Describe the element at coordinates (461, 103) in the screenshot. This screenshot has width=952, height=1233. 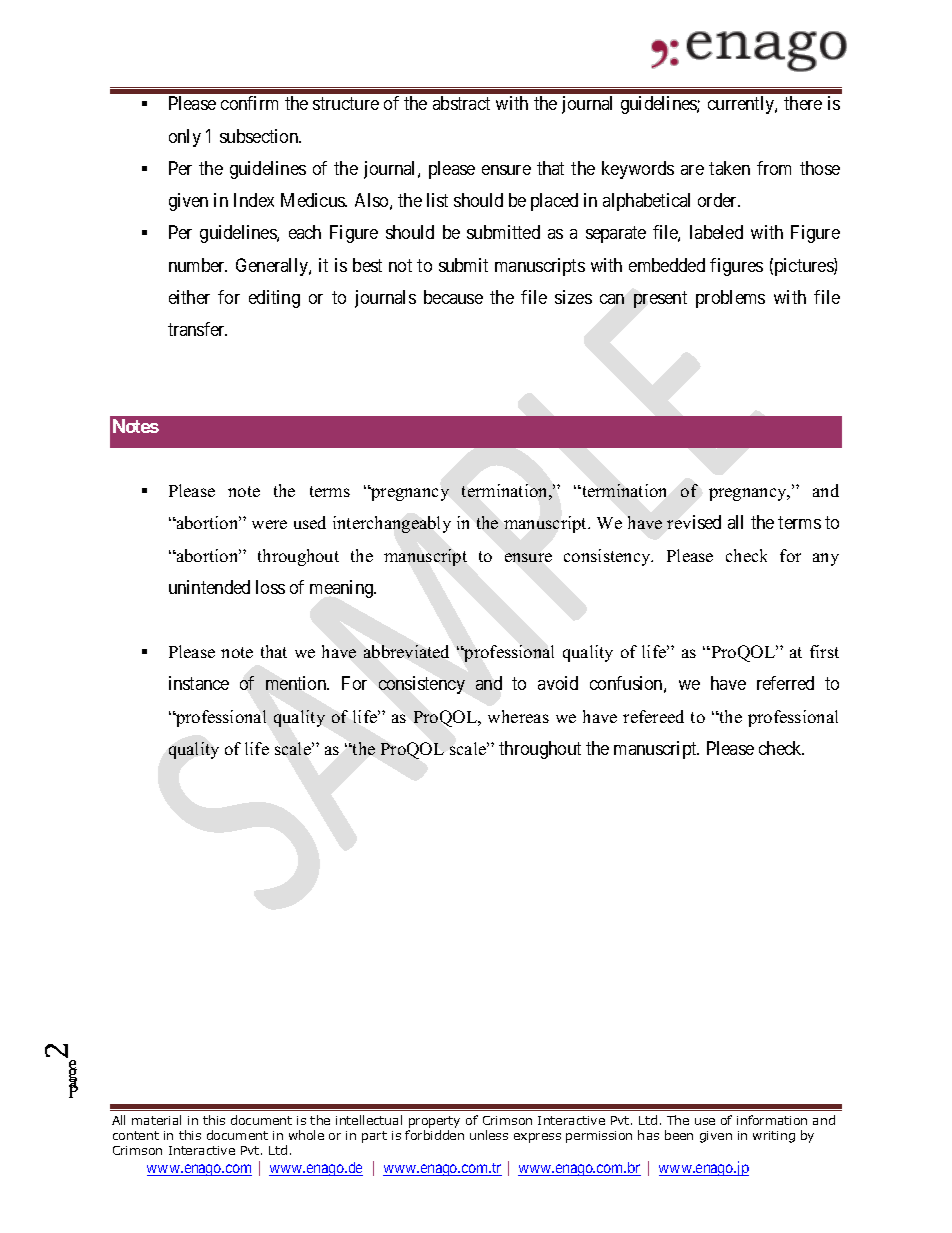
I see `abstract` at that location.
